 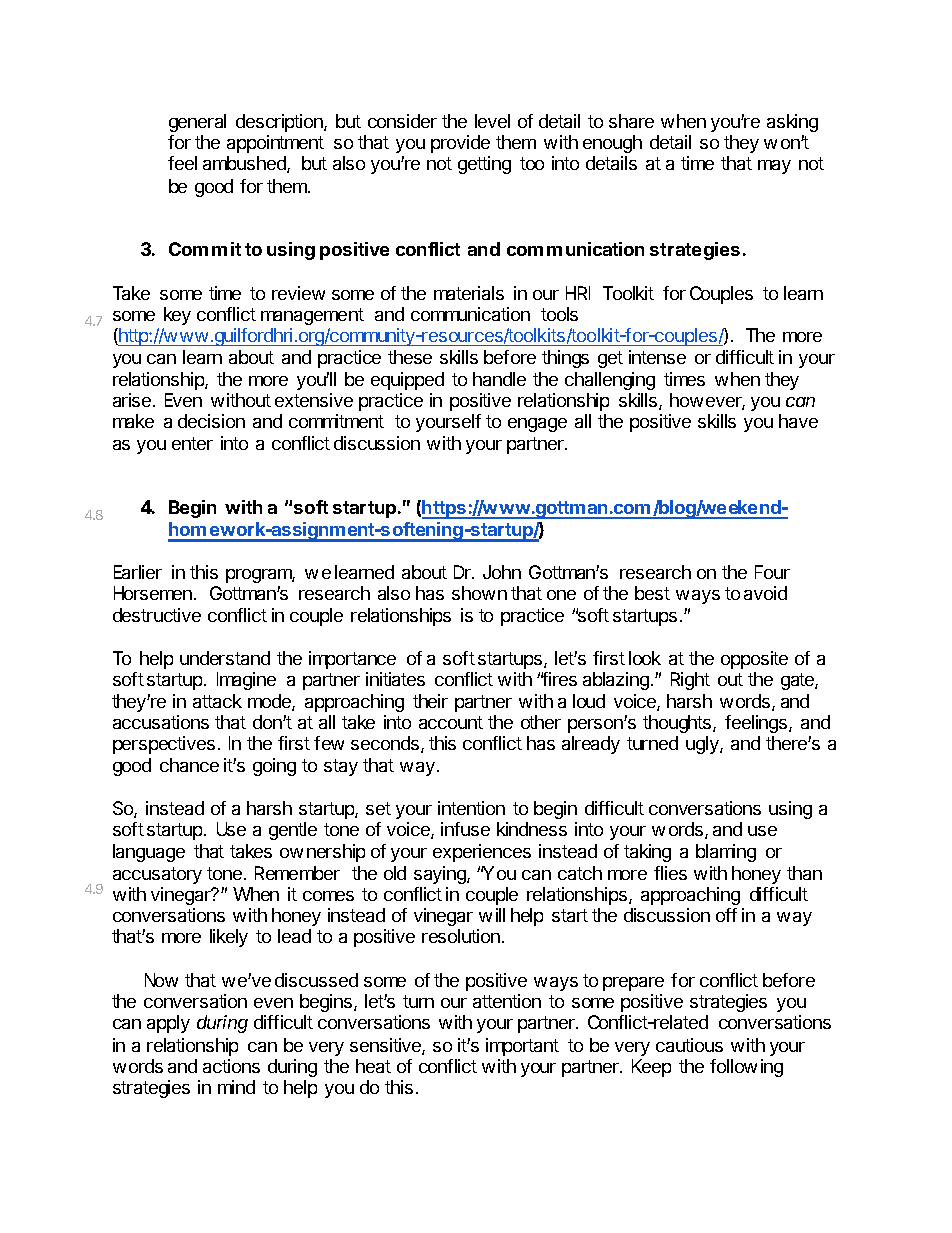 What do you see at coordinates (473, 593) in the page?
I see `show` at bounding box center [473, 593].
